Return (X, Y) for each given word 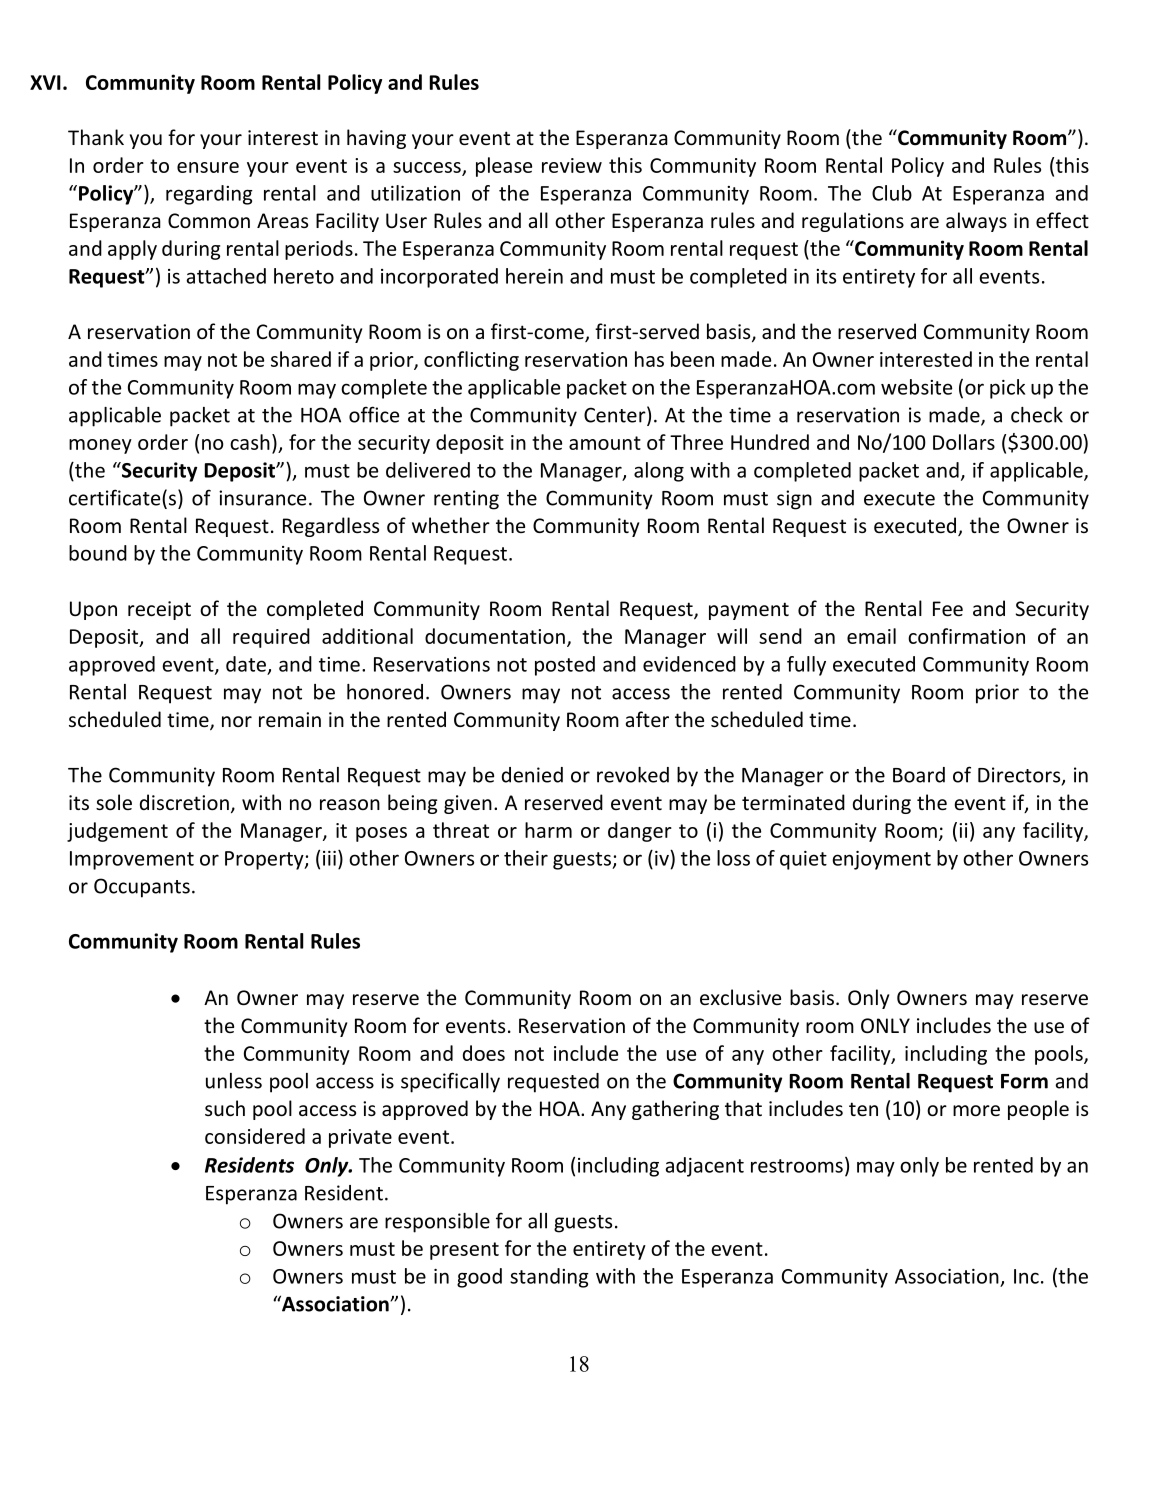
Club (892, 193)
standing (549, 1278)
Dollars (964, 442)
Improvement (132, 860)
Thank (96, 137)
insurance (262, 498)
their (526, 858)
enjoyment (881, 860)
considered (255, 1136)
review (572, 165)
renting (466, 500)
